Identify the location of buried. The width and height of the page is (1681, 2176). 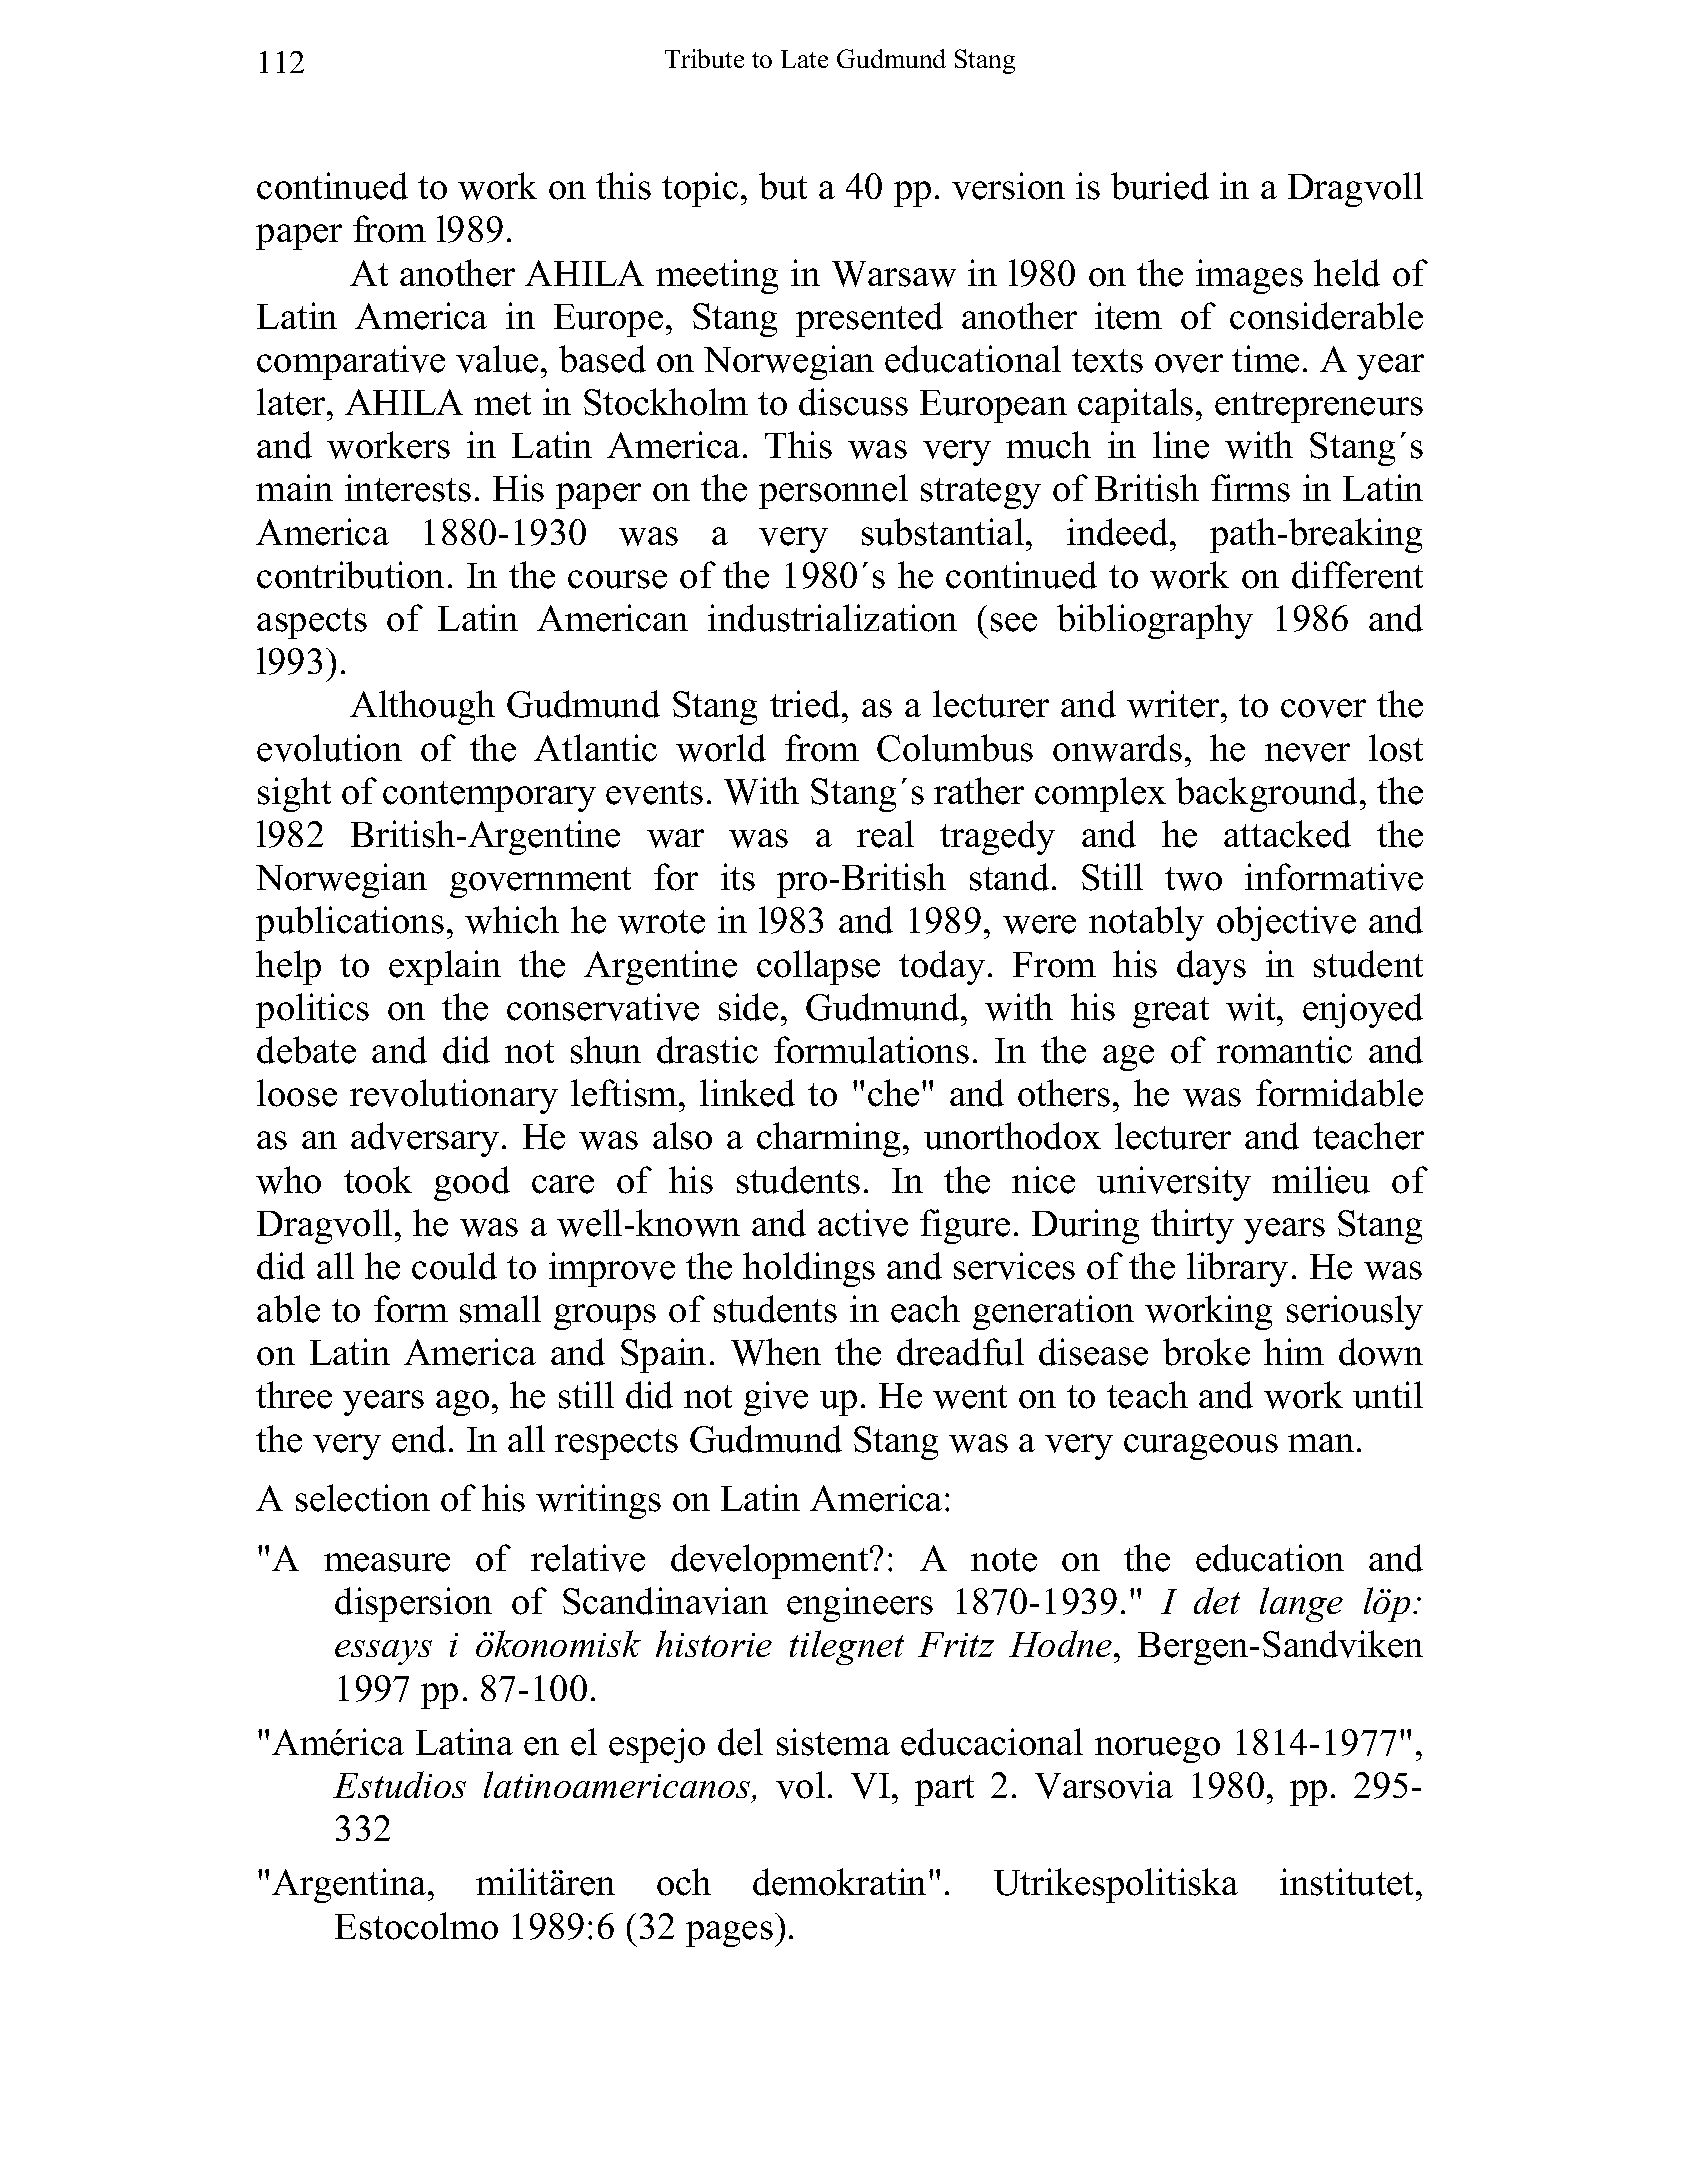
(1160, 186).
